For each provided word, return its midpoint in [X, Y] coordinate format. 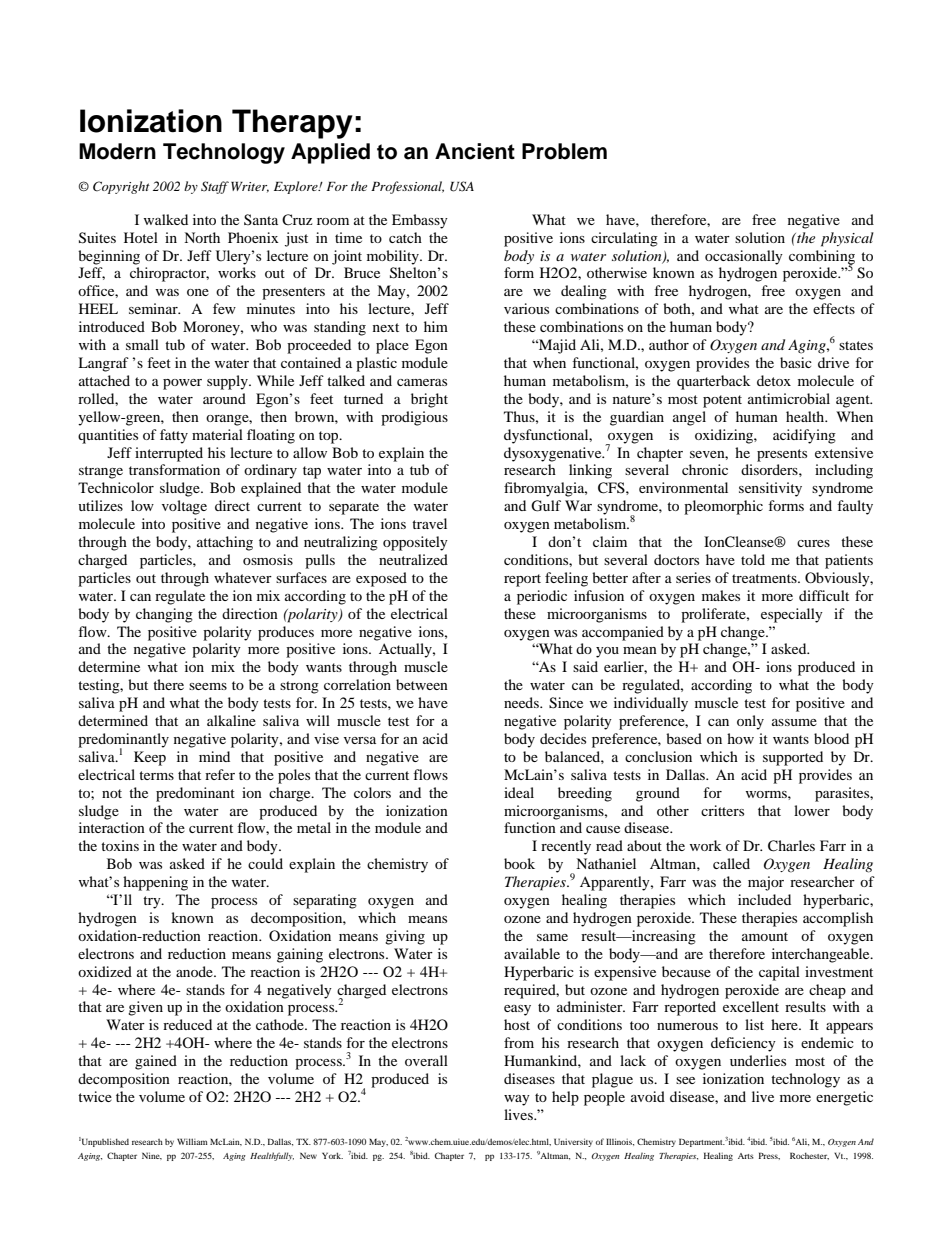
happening [155, 883]
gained [156, 1062]
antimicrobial [789, 398]
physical [847, 239]
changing [164, 615]
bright [429, 400]
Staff [215, 187]
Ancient [475, 151]
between [422, 684]
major [766, 883]
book [519, 863]
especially [792, 615]
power [182, 384]
